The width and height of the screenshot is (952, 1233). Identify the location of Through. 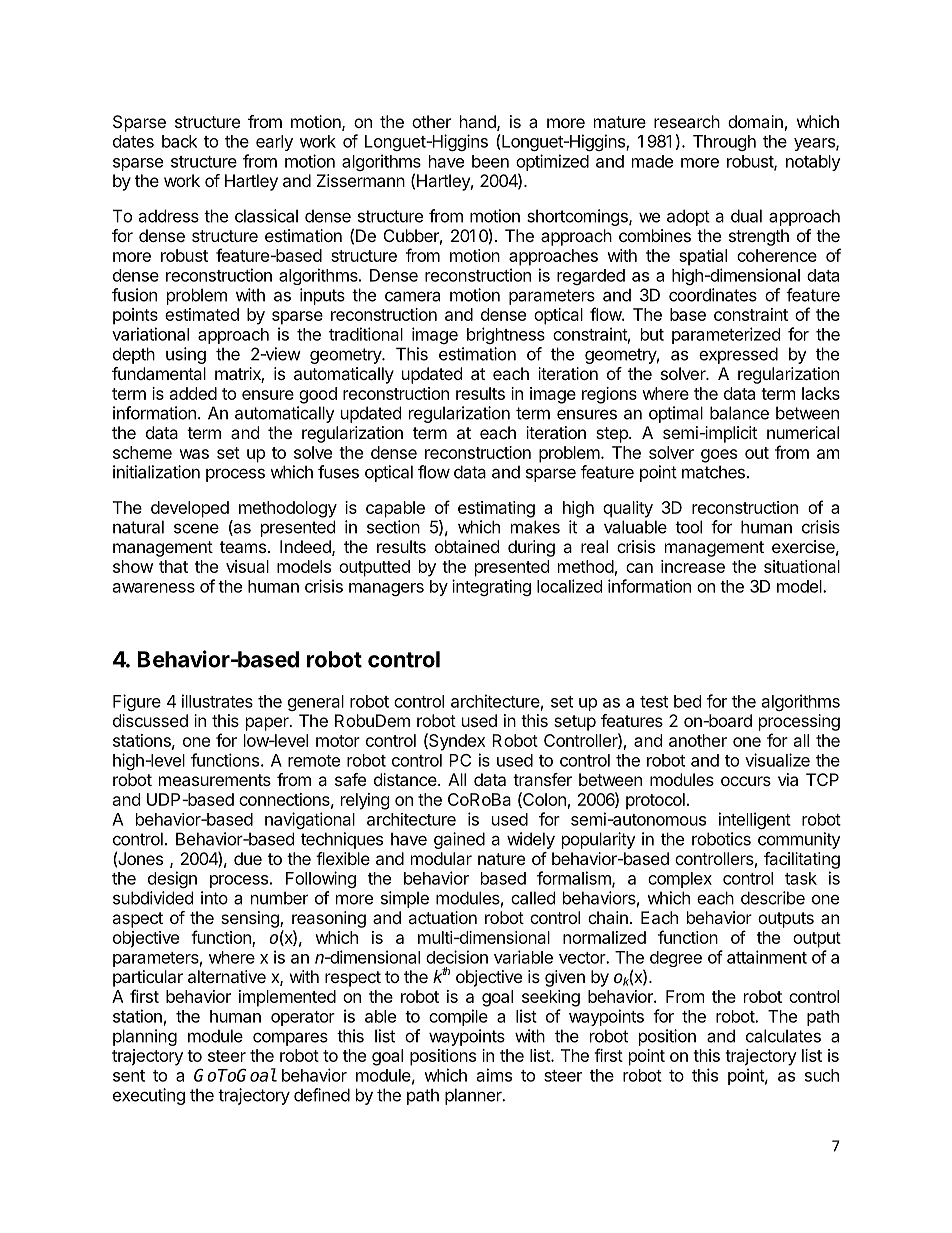
(724, 143).
